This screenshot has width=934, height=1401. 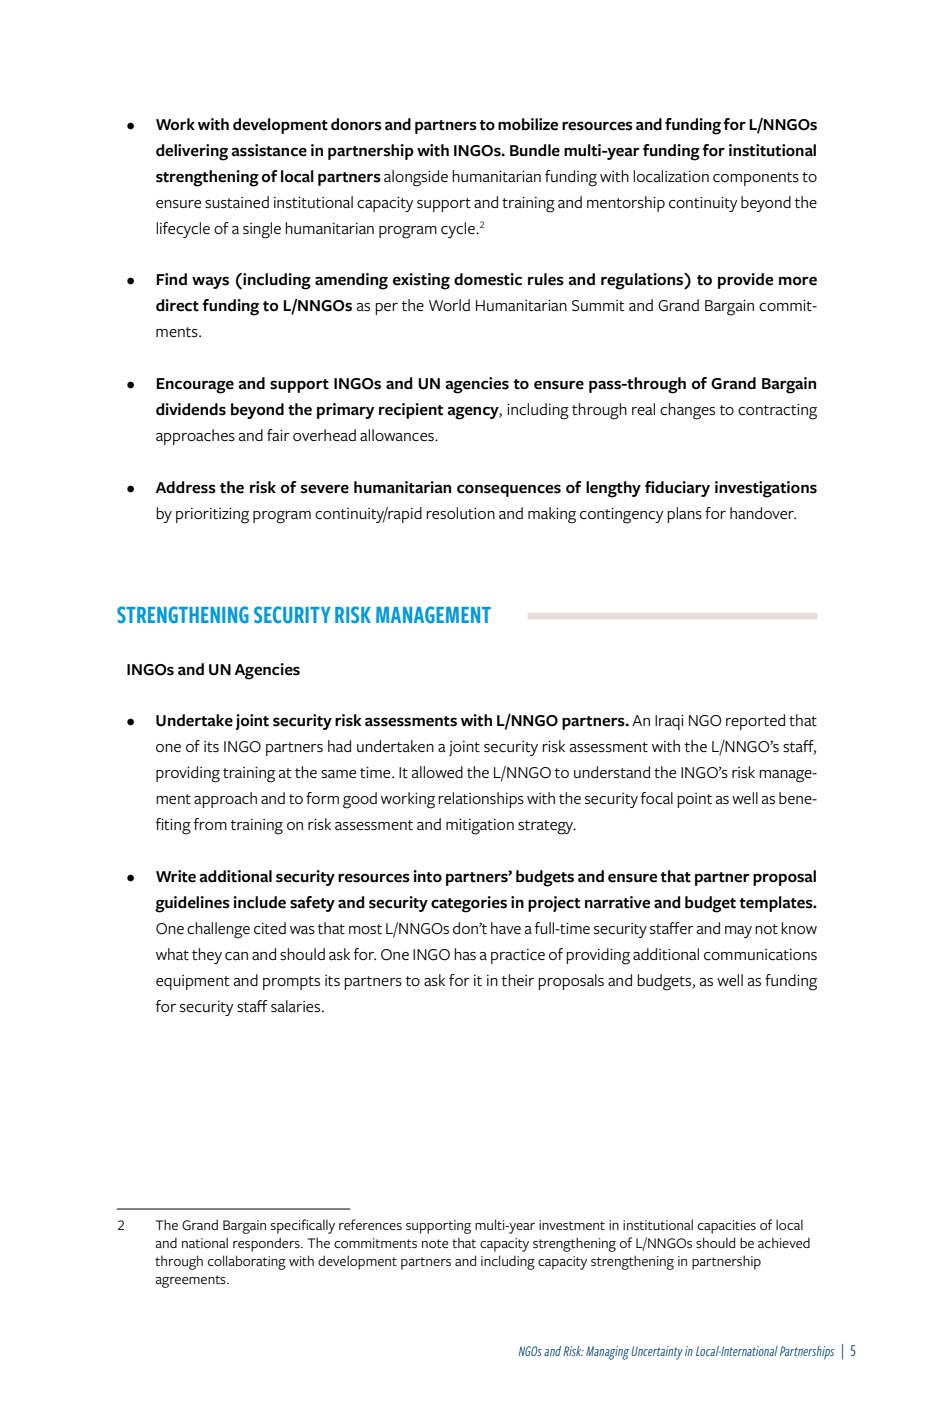 What do you see at coordinates (339, 746) in the screenshot?
I see `had` at bounding box center [339, 746].
